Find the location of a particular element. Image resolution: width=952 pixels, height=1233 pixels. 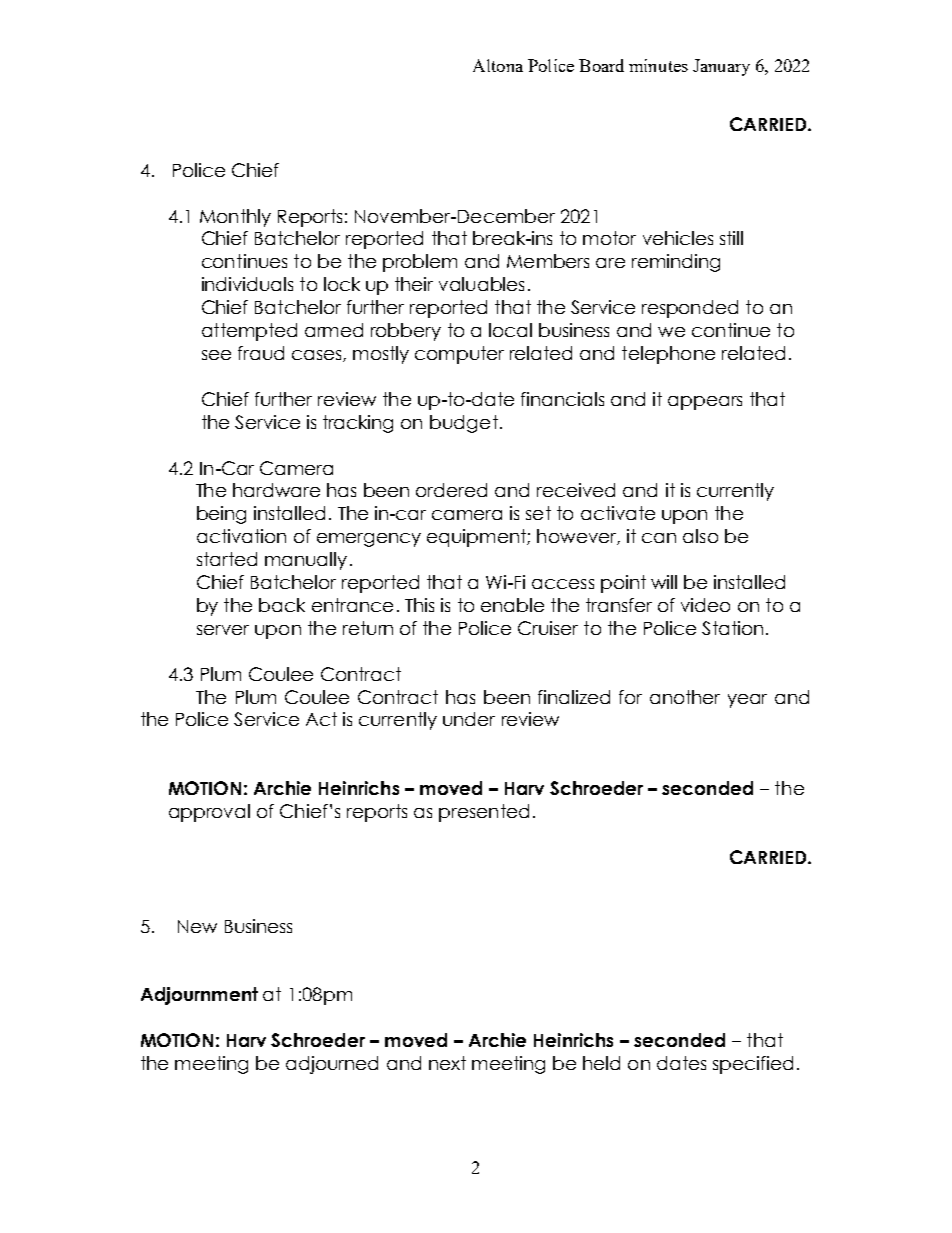

Adjournment is located at coordinates (199, 996).
